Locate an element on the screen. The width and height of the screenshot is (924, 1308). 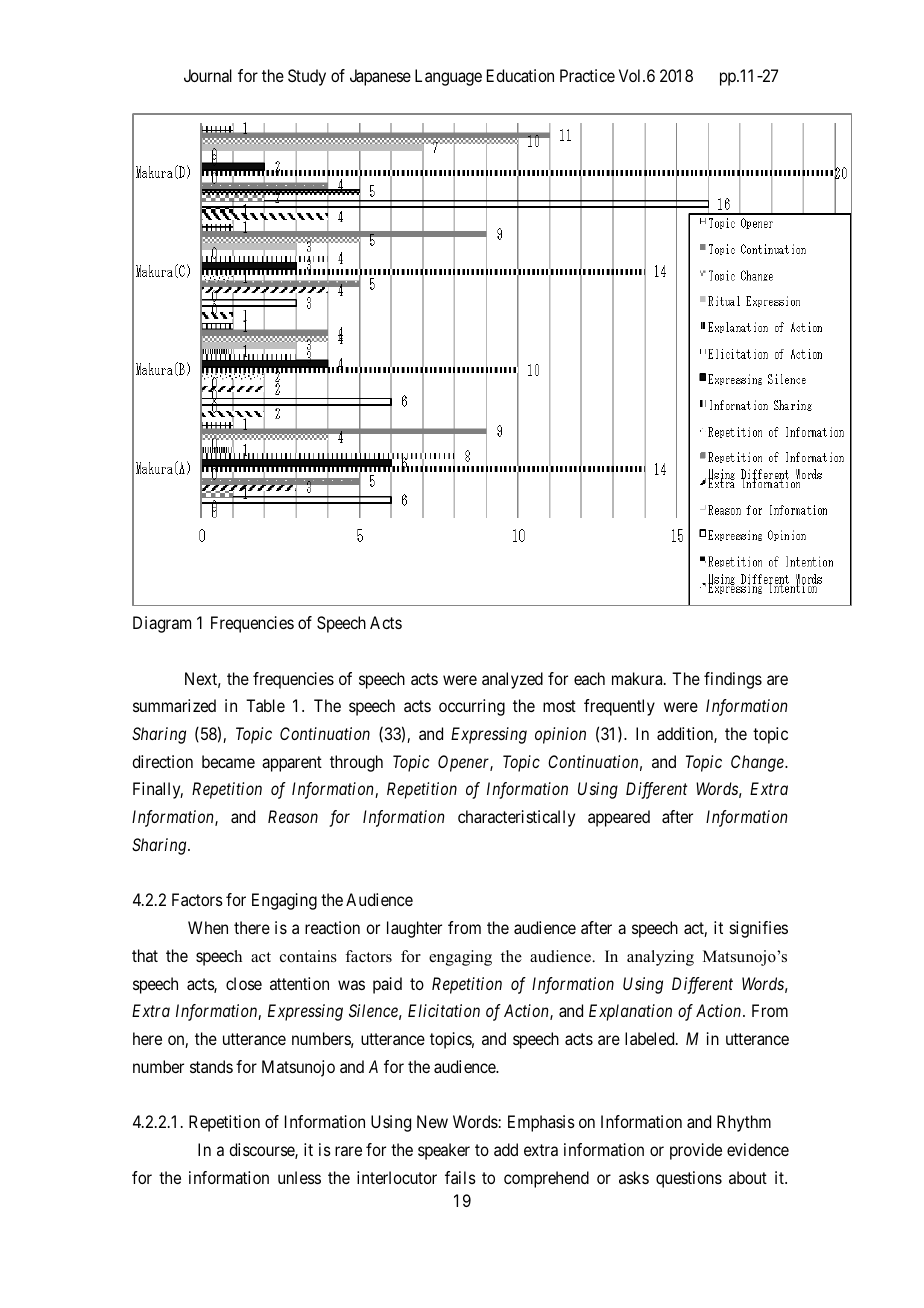
Journal is located at coordinates (208, 75).
